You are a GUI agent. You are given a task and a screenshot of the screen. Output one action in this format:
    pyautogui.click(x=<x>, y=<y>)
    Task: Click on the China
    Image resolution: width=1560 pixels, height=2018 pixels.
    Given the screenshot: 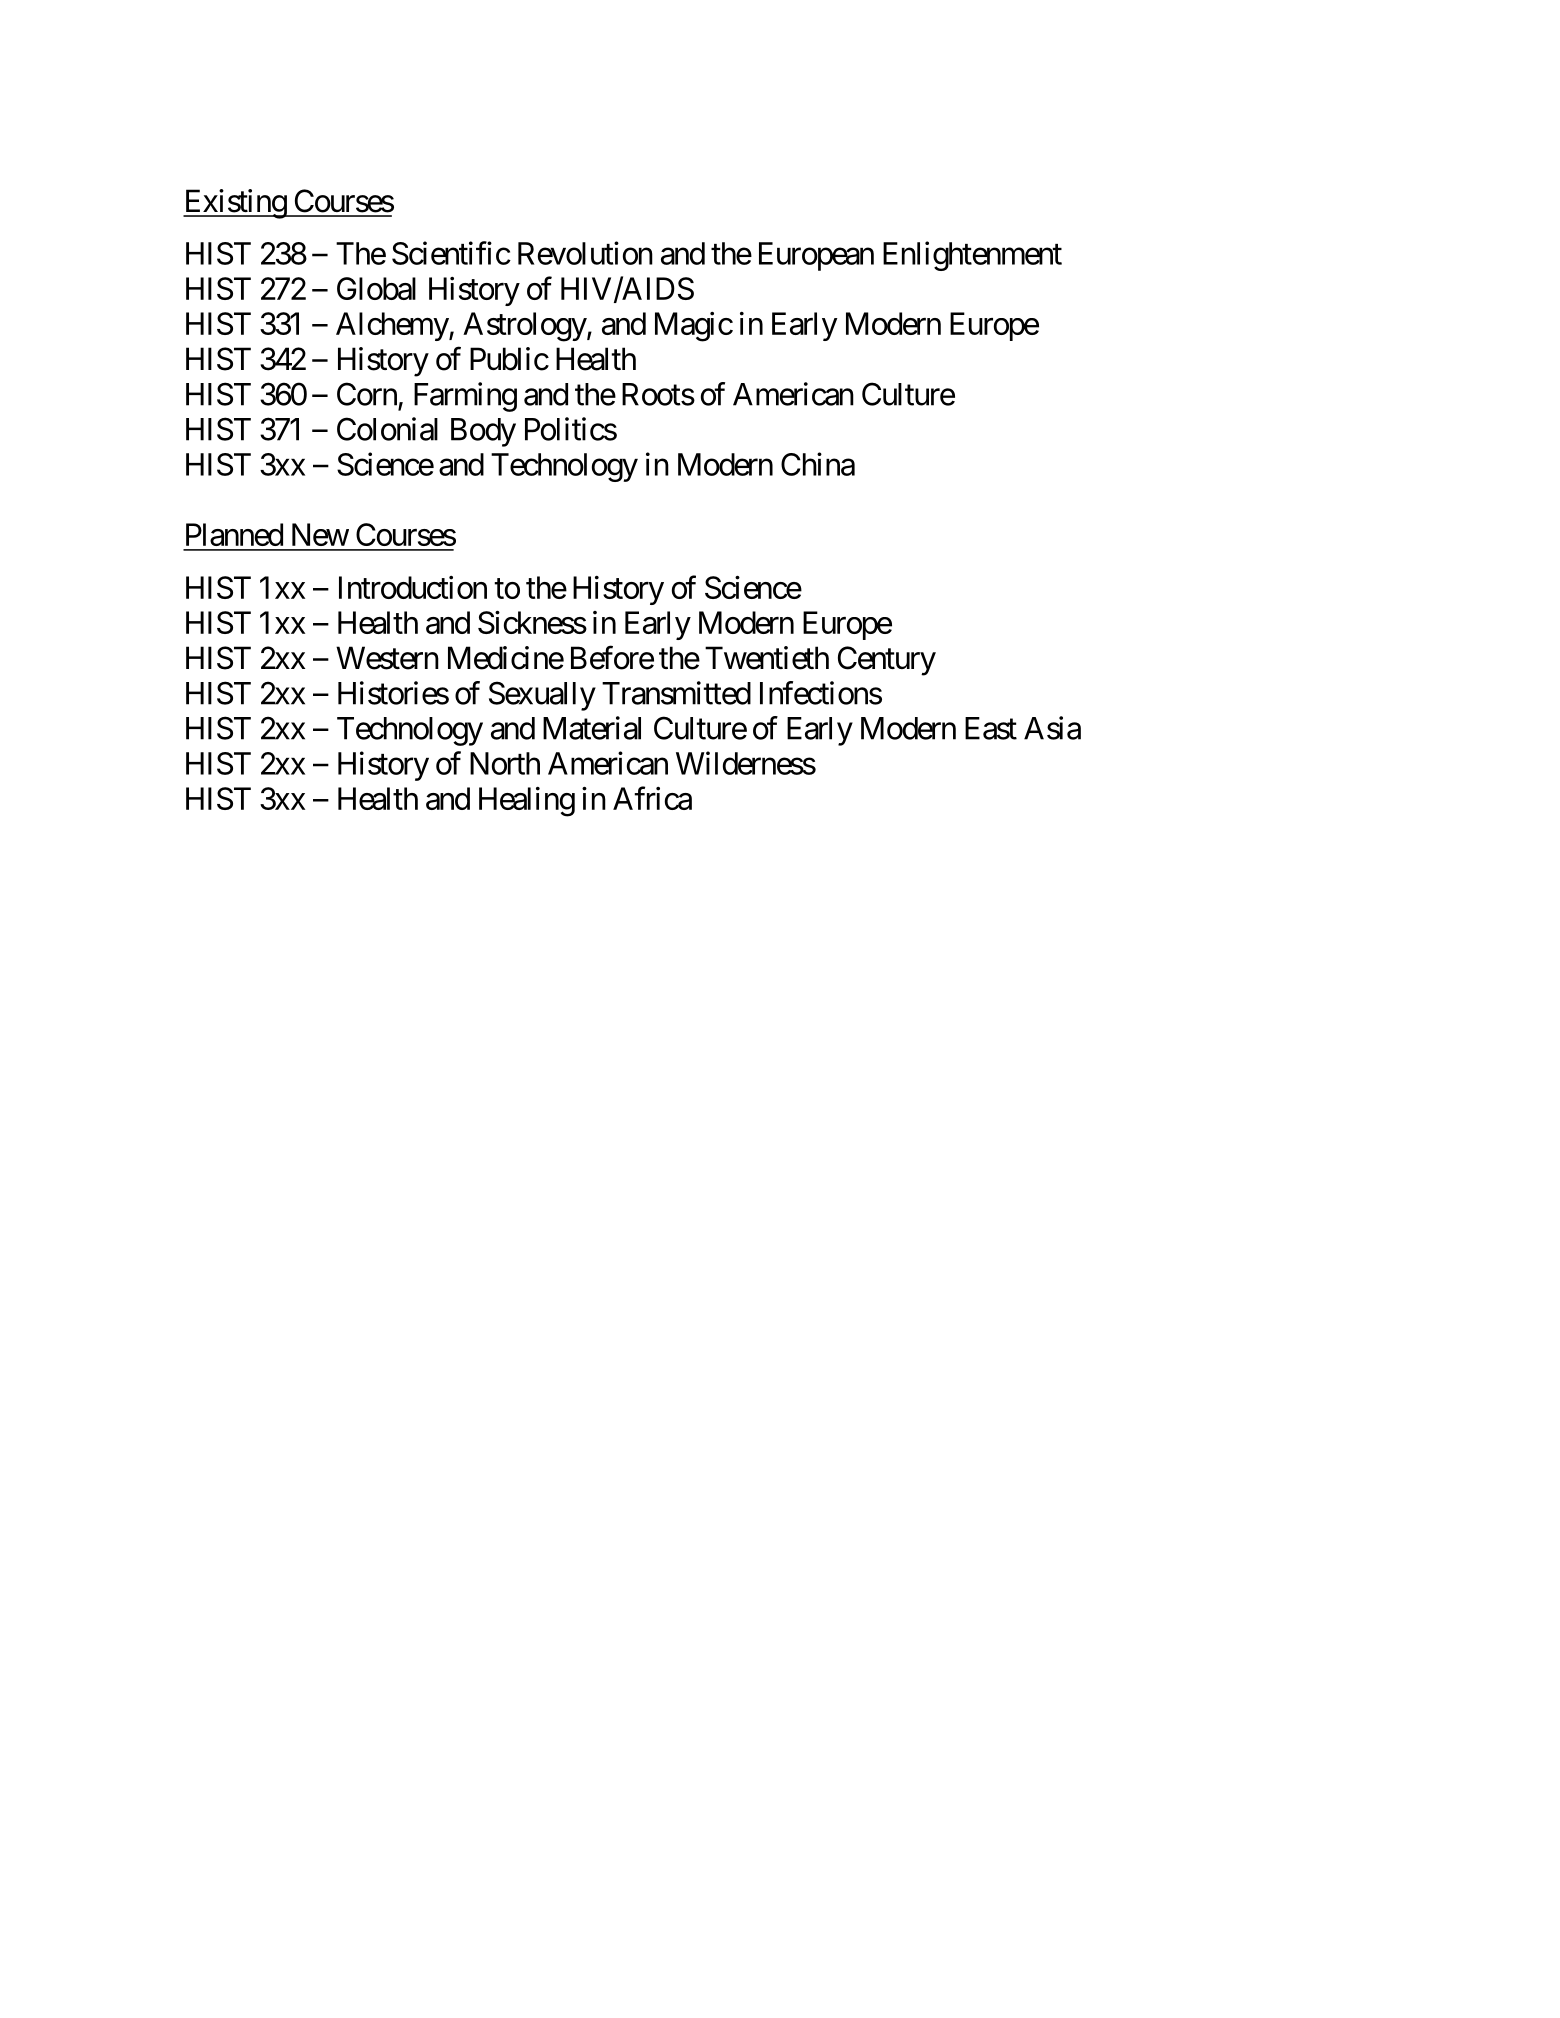 What is the action you would take?
    pyautogui.click(x=818, y=464)
